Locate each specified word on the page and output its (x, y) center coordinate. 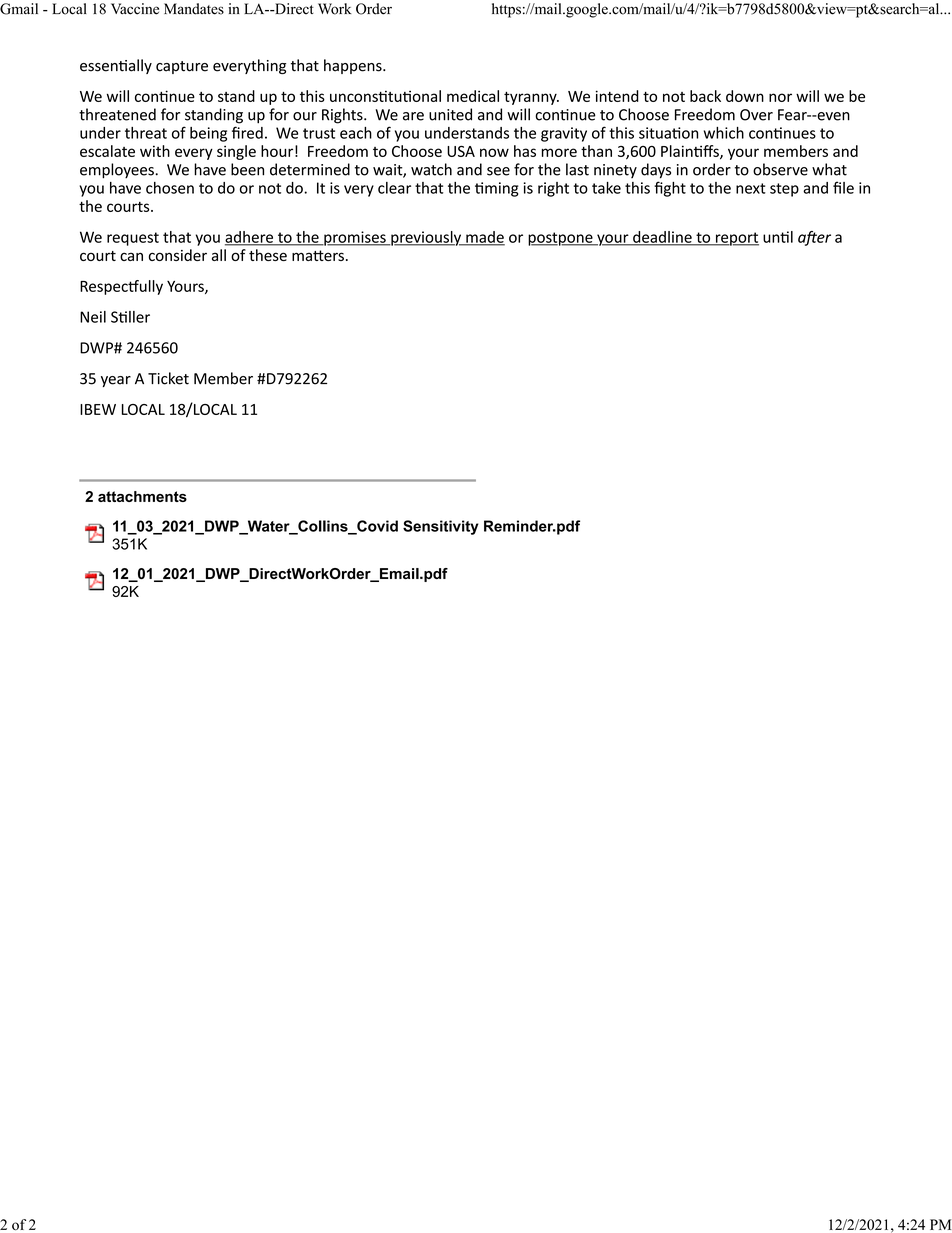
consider (178, 255)
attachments (142, 496)
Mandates (194, 9)
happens (354, 66)
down (745, 96)
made (484, 238)
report (736, 239)
